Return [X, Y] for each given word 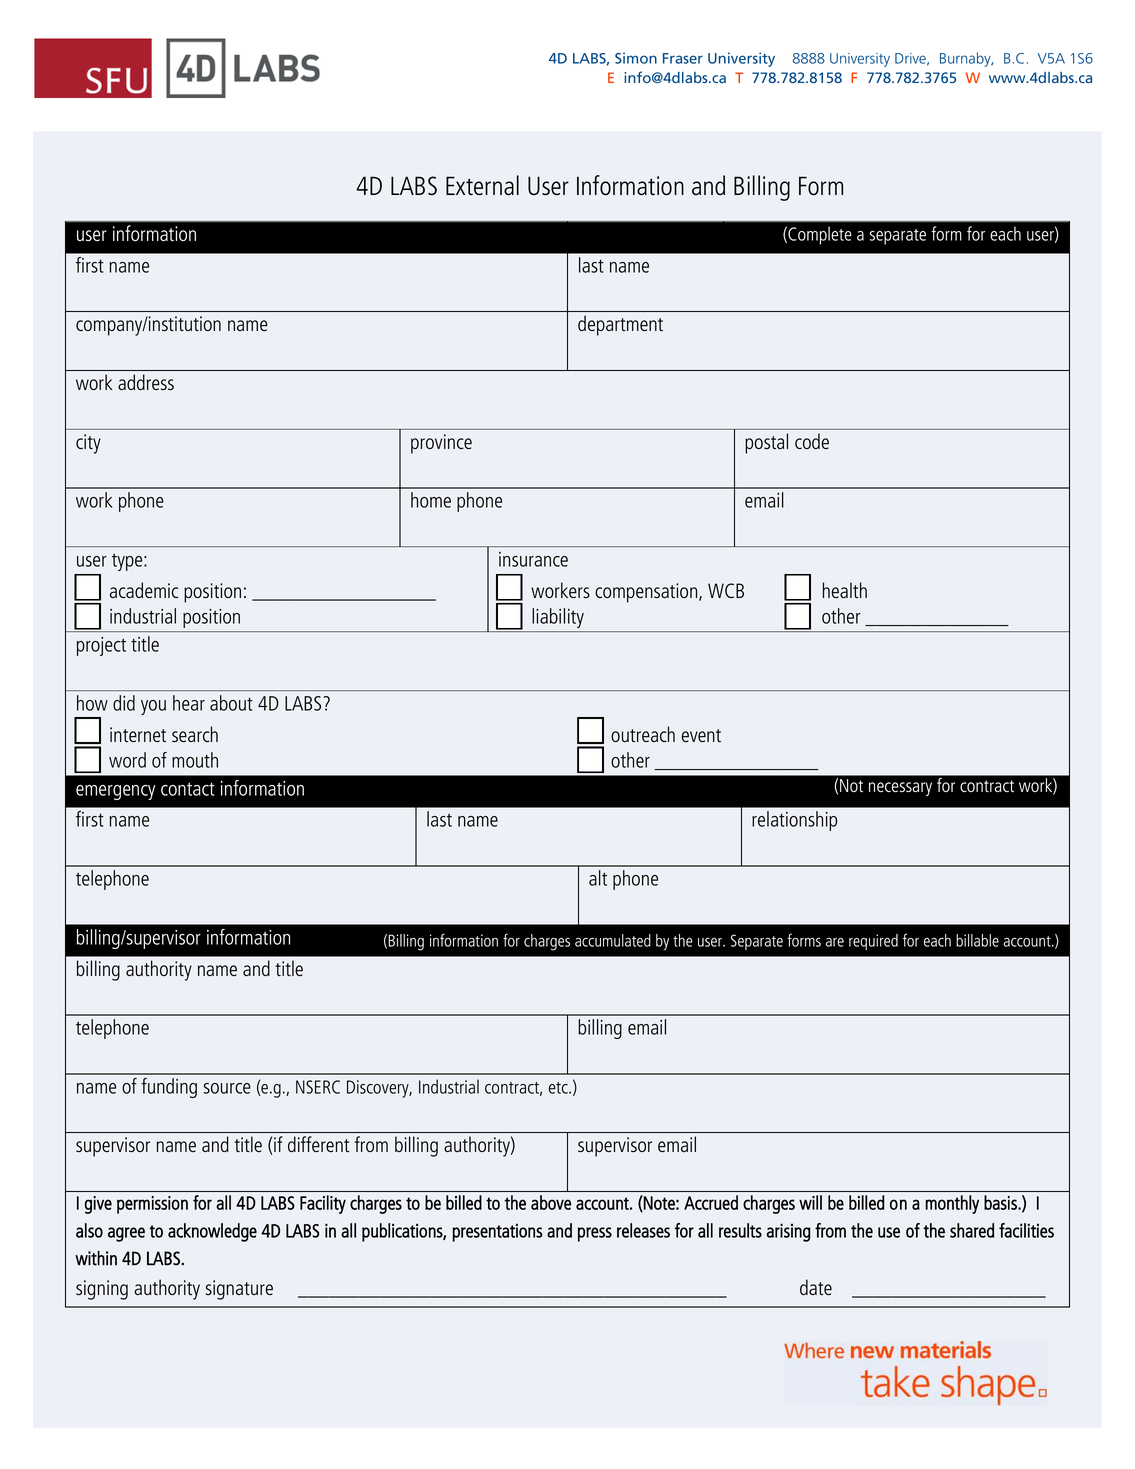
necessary [900, 789]
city [88, 444]
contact [188, 789]
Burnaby [966, 59]
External [482, 185]
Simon [636, 58]
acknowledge [212, 1232]
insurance [533, 559]
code [812, 441]
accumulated [613, 940]
